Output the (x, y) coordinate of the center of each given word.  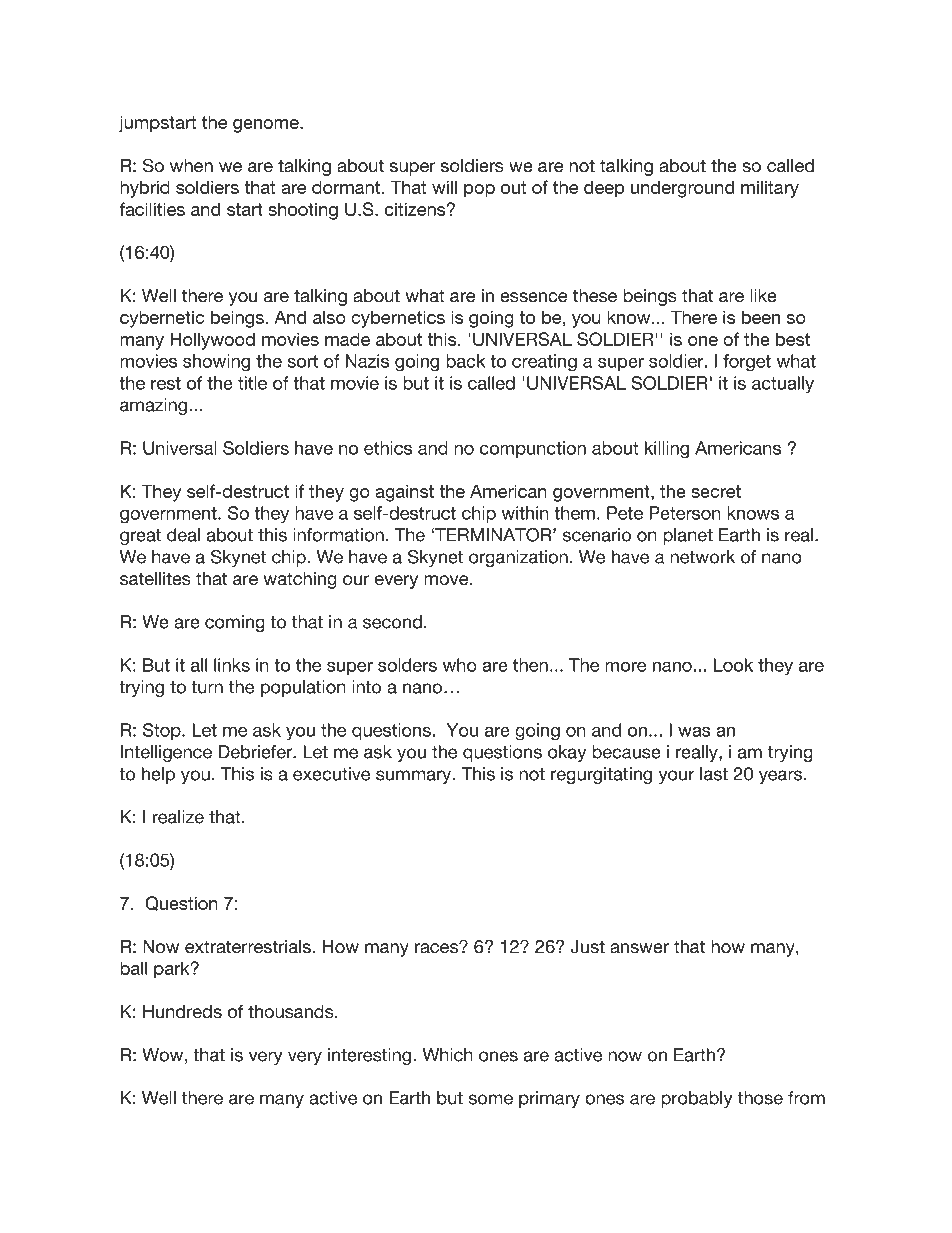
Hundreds (182, 1011)
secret (716, 491)
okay (567, 753)
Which (448, 1055)
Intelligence (166, 753)
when (191, 165)
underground (682, 189)
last (714, 774)
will (444, 187)
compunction (533, 449)
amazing (155, 406)
